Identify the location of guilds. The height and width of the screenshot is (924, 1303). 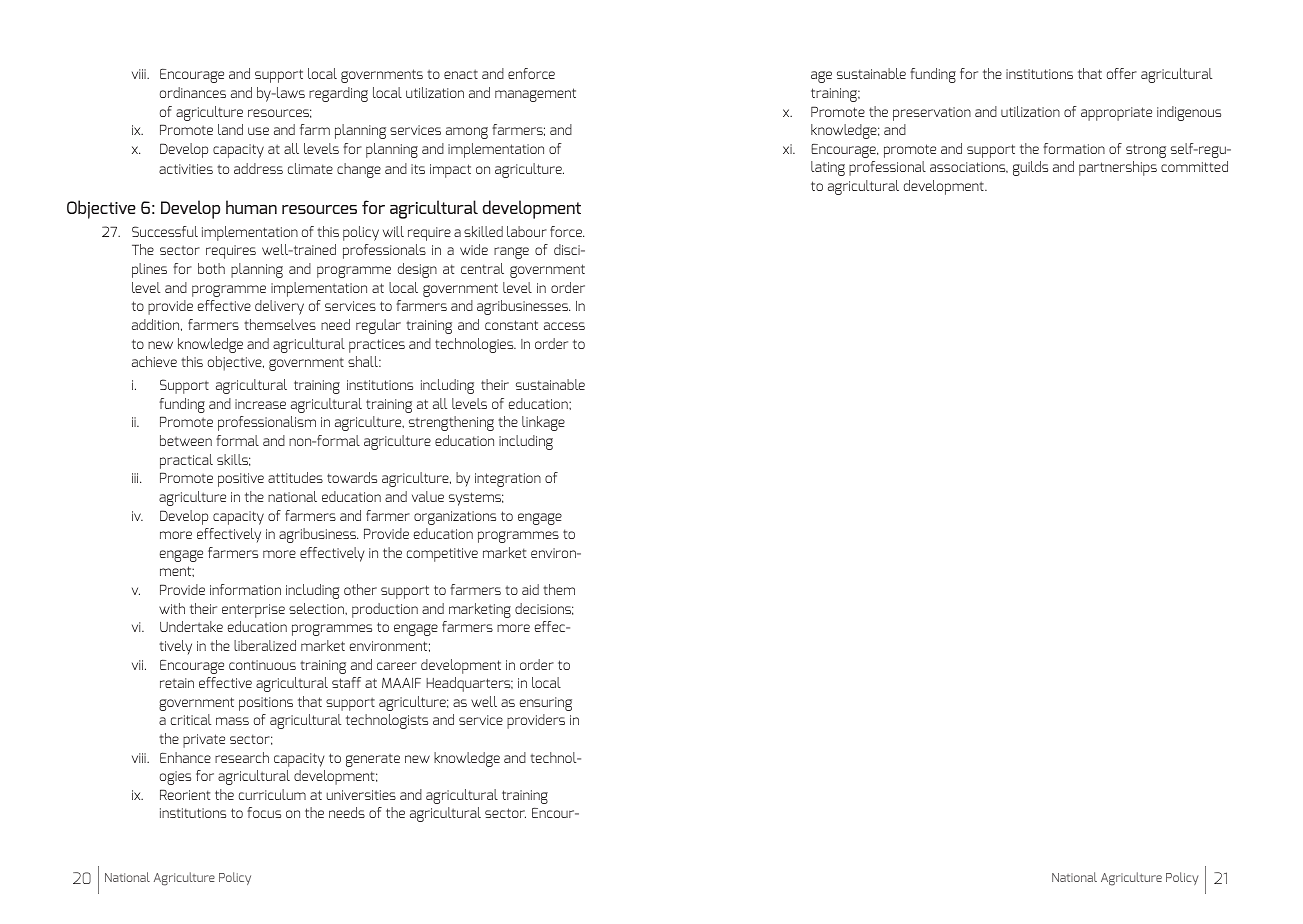
(1030, 168).
